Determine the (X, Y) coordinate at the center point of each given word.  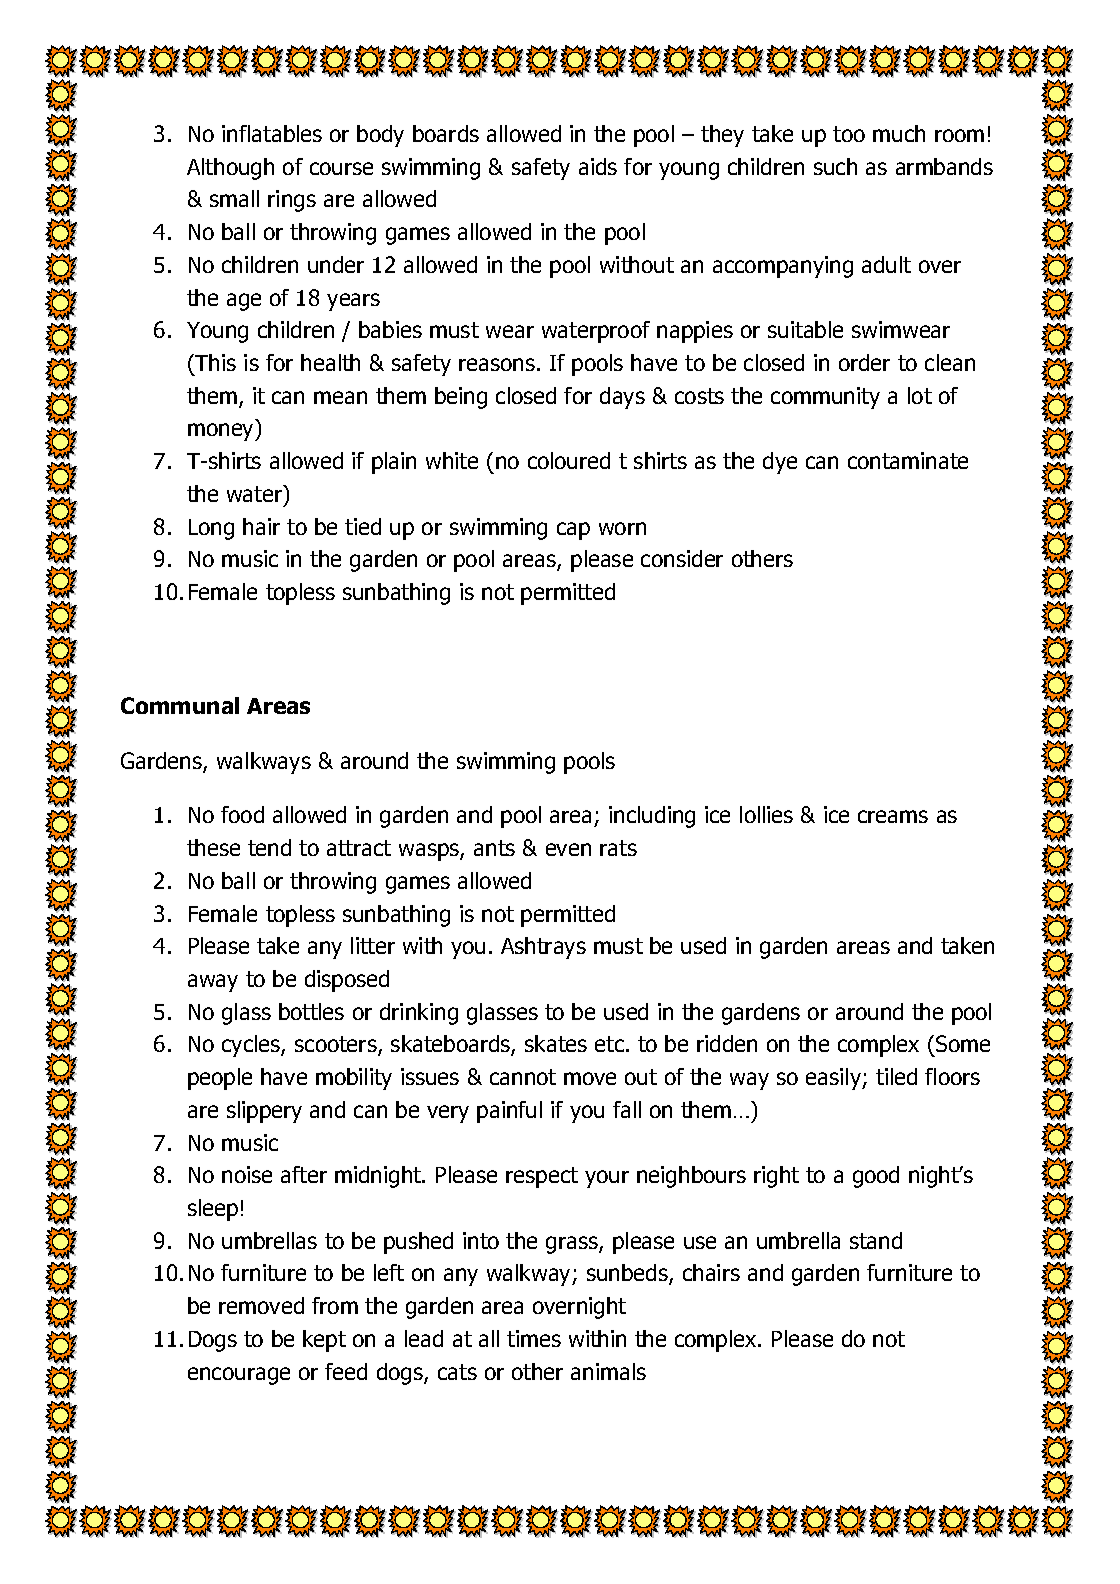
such (835, 166)
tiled (896, 1076)
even (568, 849)
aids (598, 166)
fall (627, 1109)
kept (324, 1341)
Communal (180, 705)
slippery (264, 1112)
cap (573, 531)
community (825, 398)
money (222, 432)
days (622, 398)
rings (292, 201)
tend (269, 847)
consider (682, 558)
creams (893, 816)
